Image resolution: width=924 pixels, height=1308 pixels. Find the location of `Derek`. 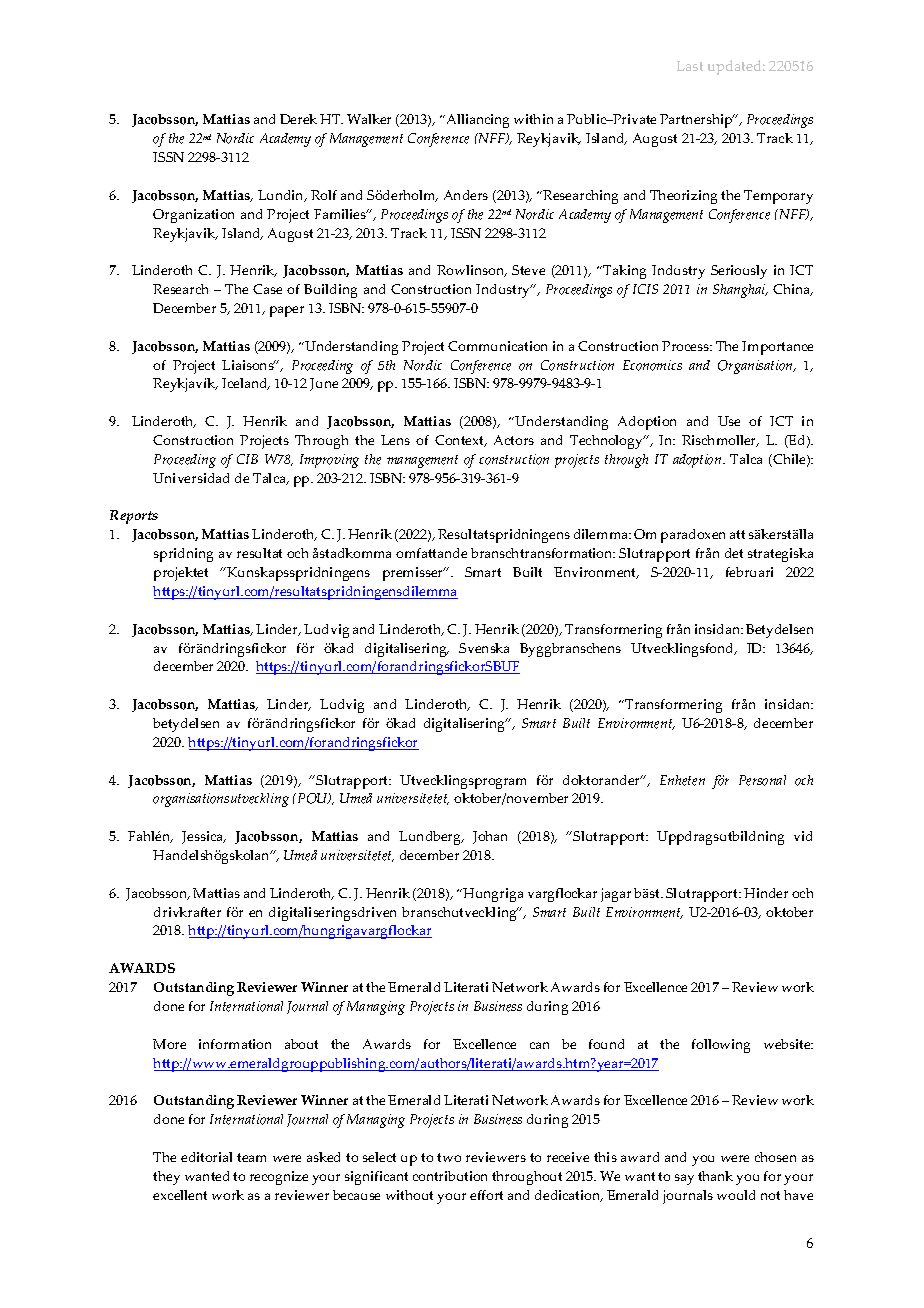

Derek is located at coordinates (298, 119).
